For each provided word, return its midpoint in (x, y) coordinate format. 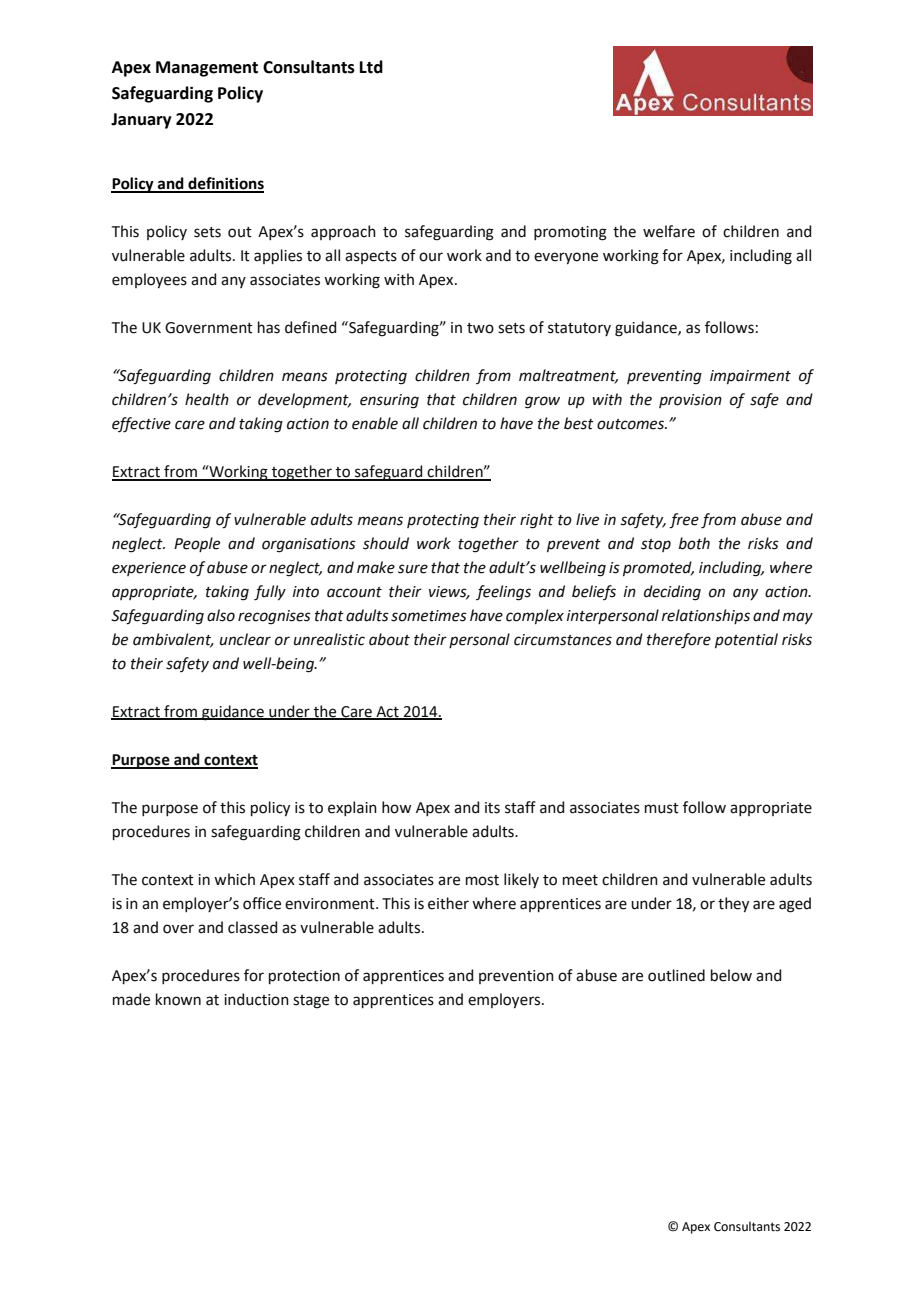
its (492, 808)
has (269, 327)
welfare (669, 231)
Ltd (371, 67)
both (694, 543)
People (197, 544)
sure (413, 569)
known (178, 999)
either (448, 903)
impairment (750, 377)
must (662, 808)
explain (352, 808)
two (480, 328)
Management (207, 69)
